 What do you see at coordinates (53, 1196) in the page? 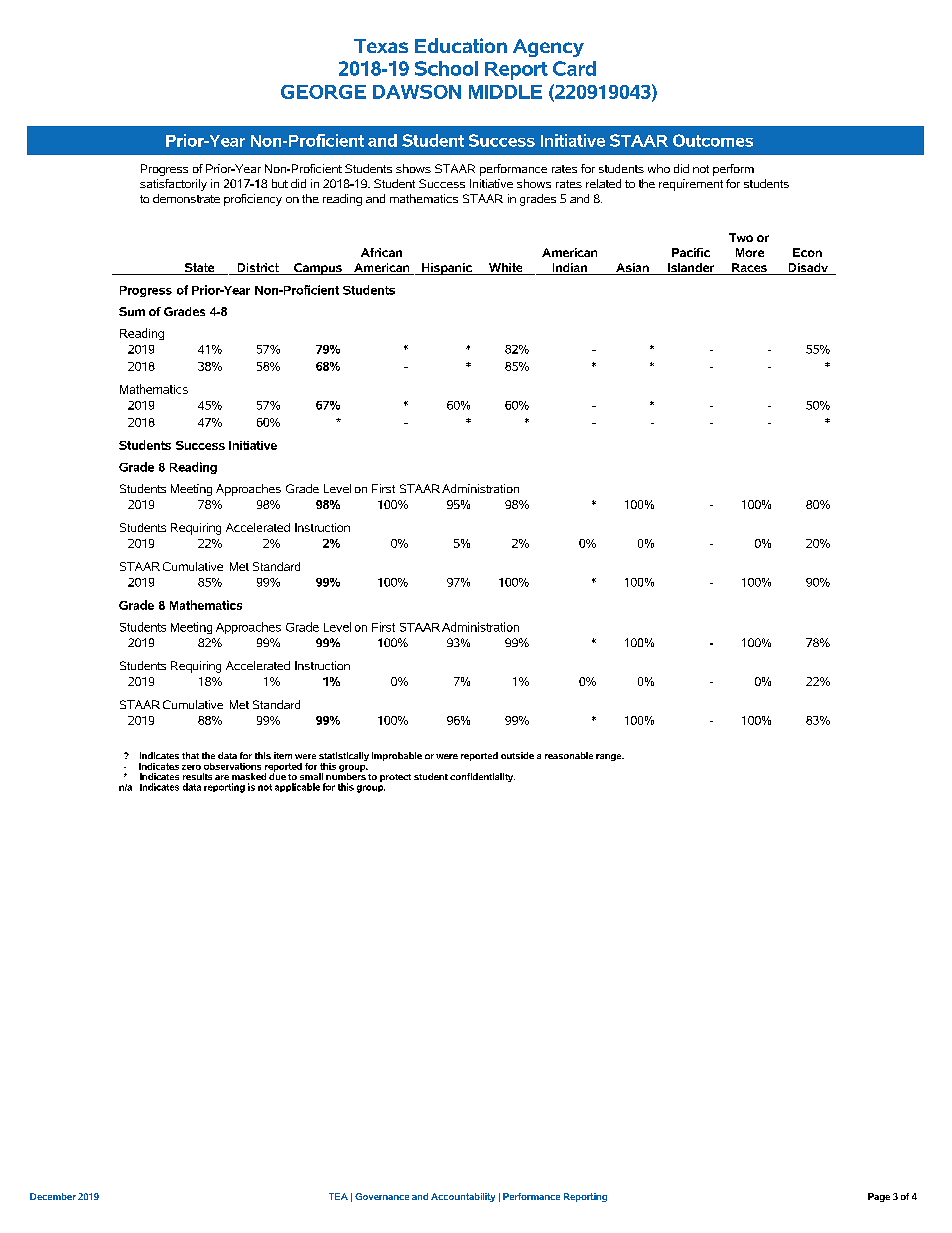
I see `December` at bounding box center [53, 1196].
